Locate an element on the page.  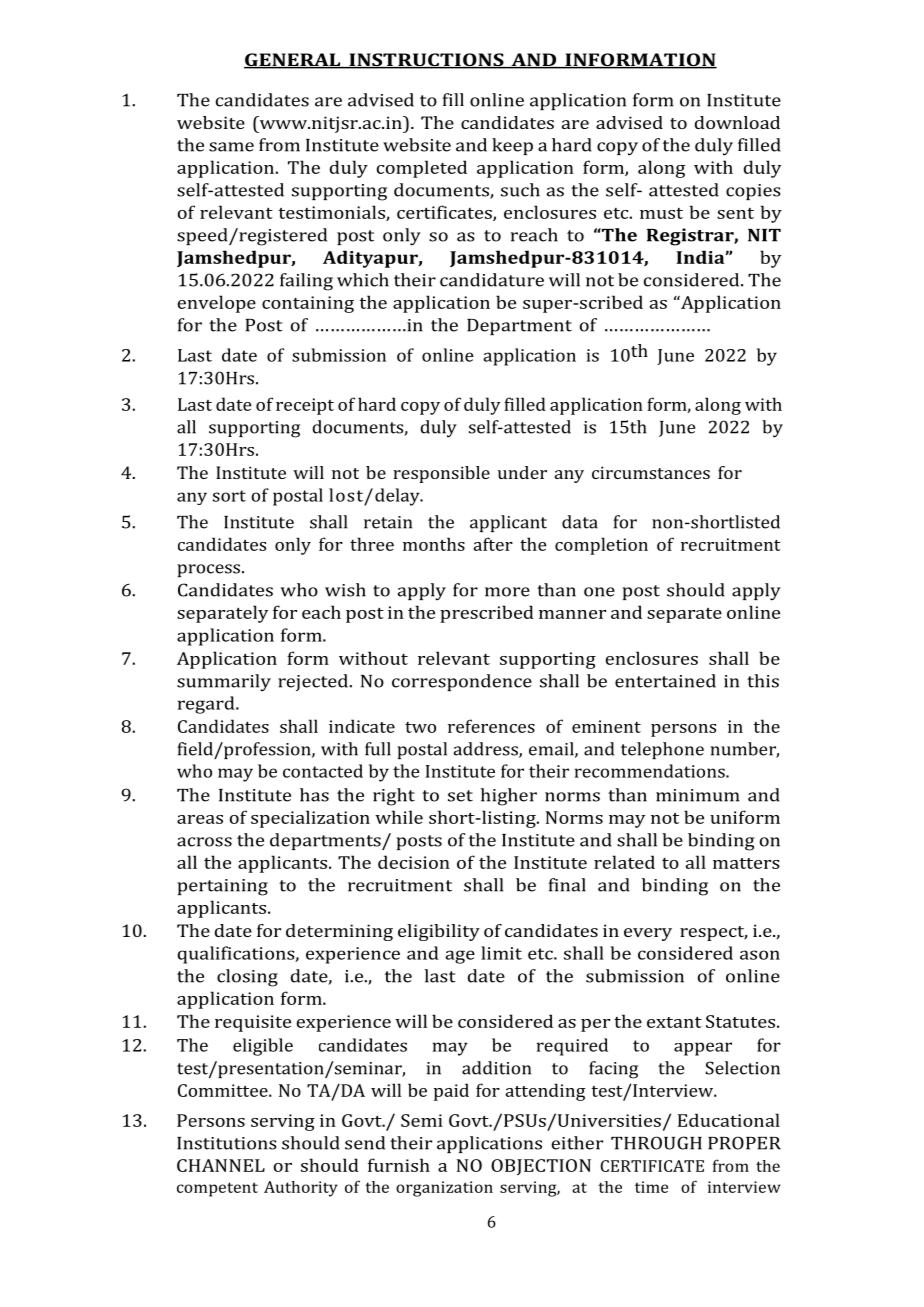
more is located at coordinates (507, 592).
